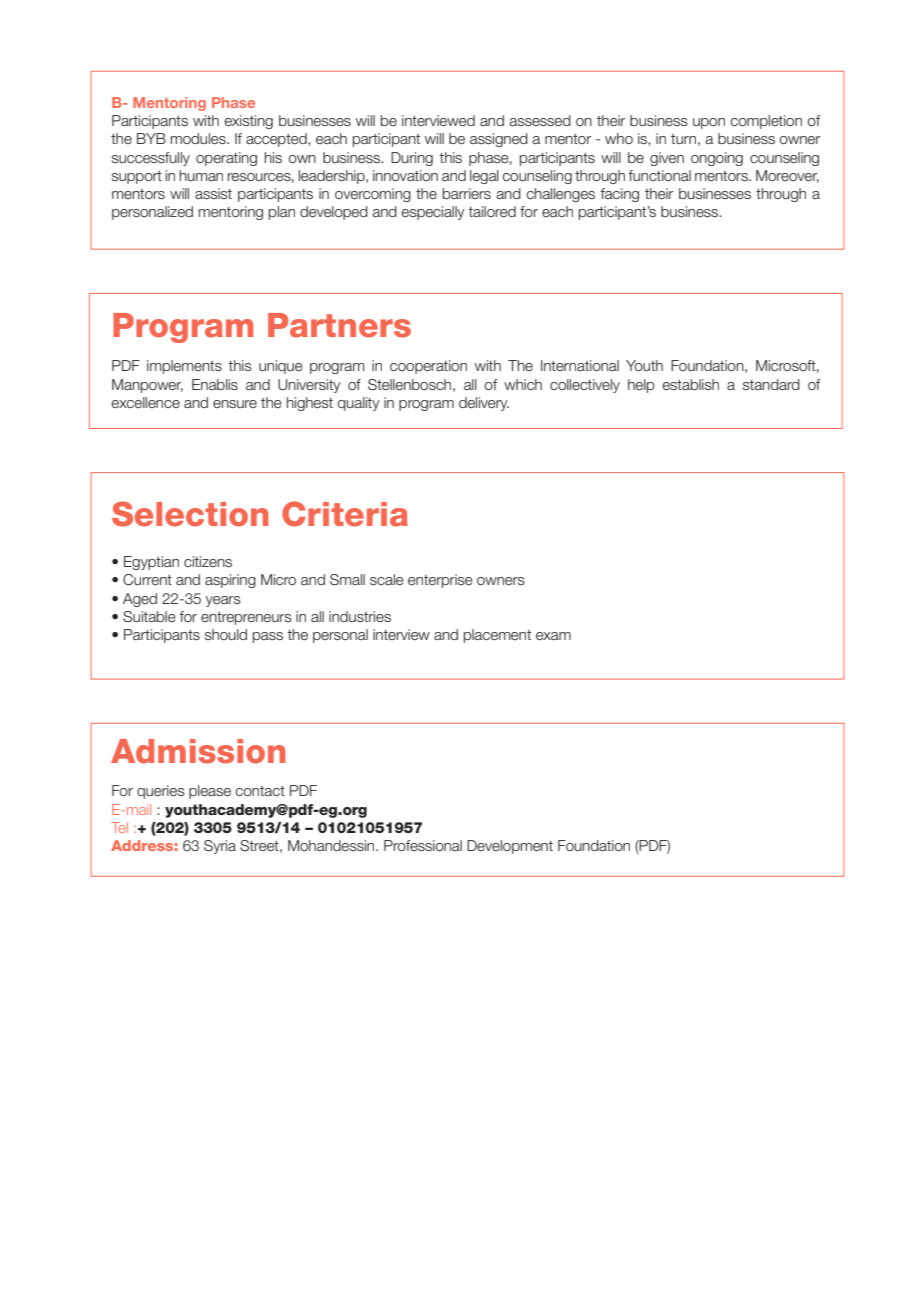  Describe the element at coordinates (226, 634) in the screenshot. I see `should` at that location.
